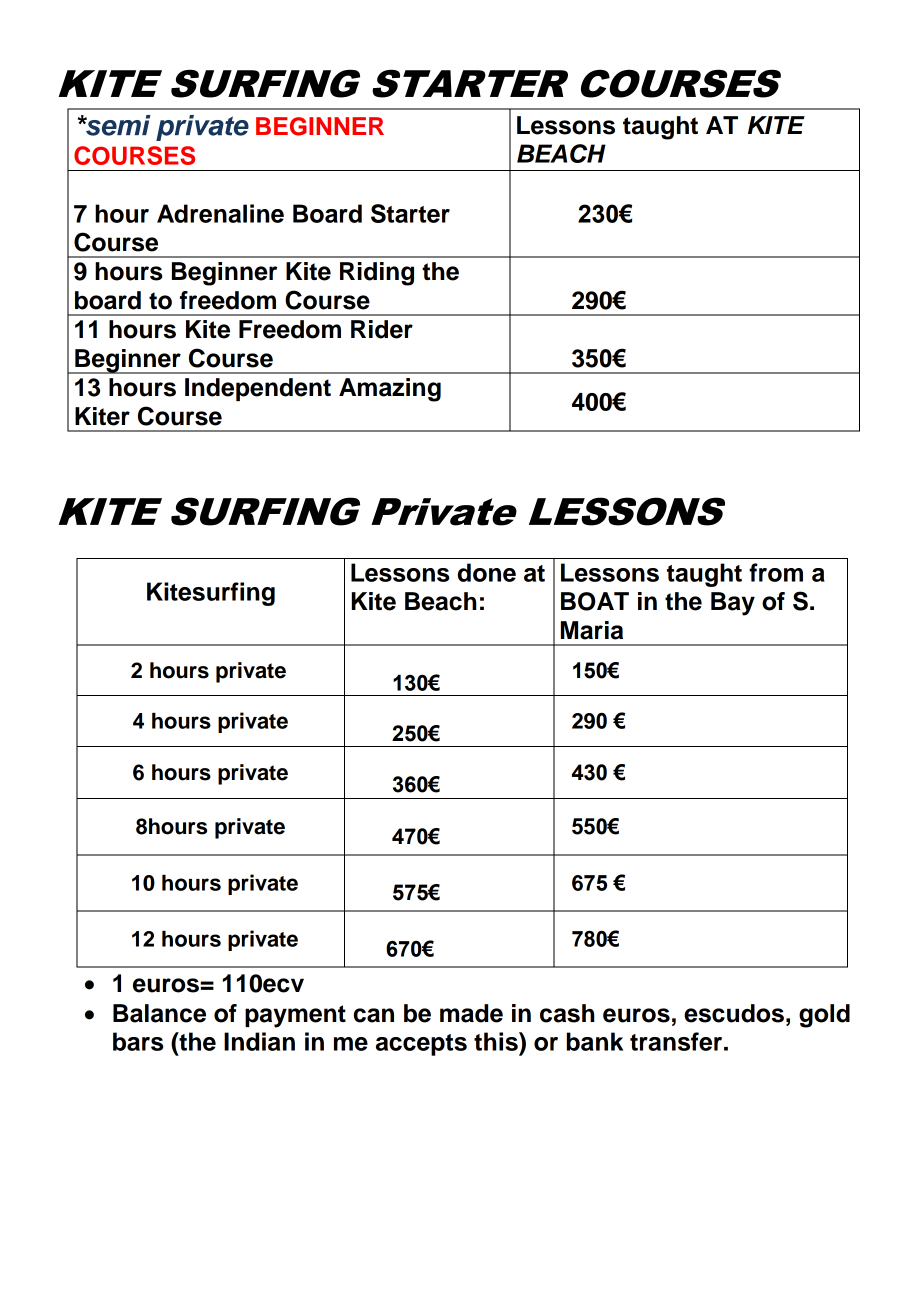 The width and height of the page is (924, 1308). What do you see at coordinates (471, 1013) in the page?
I see `made` at bounding box center [471, 1013].
